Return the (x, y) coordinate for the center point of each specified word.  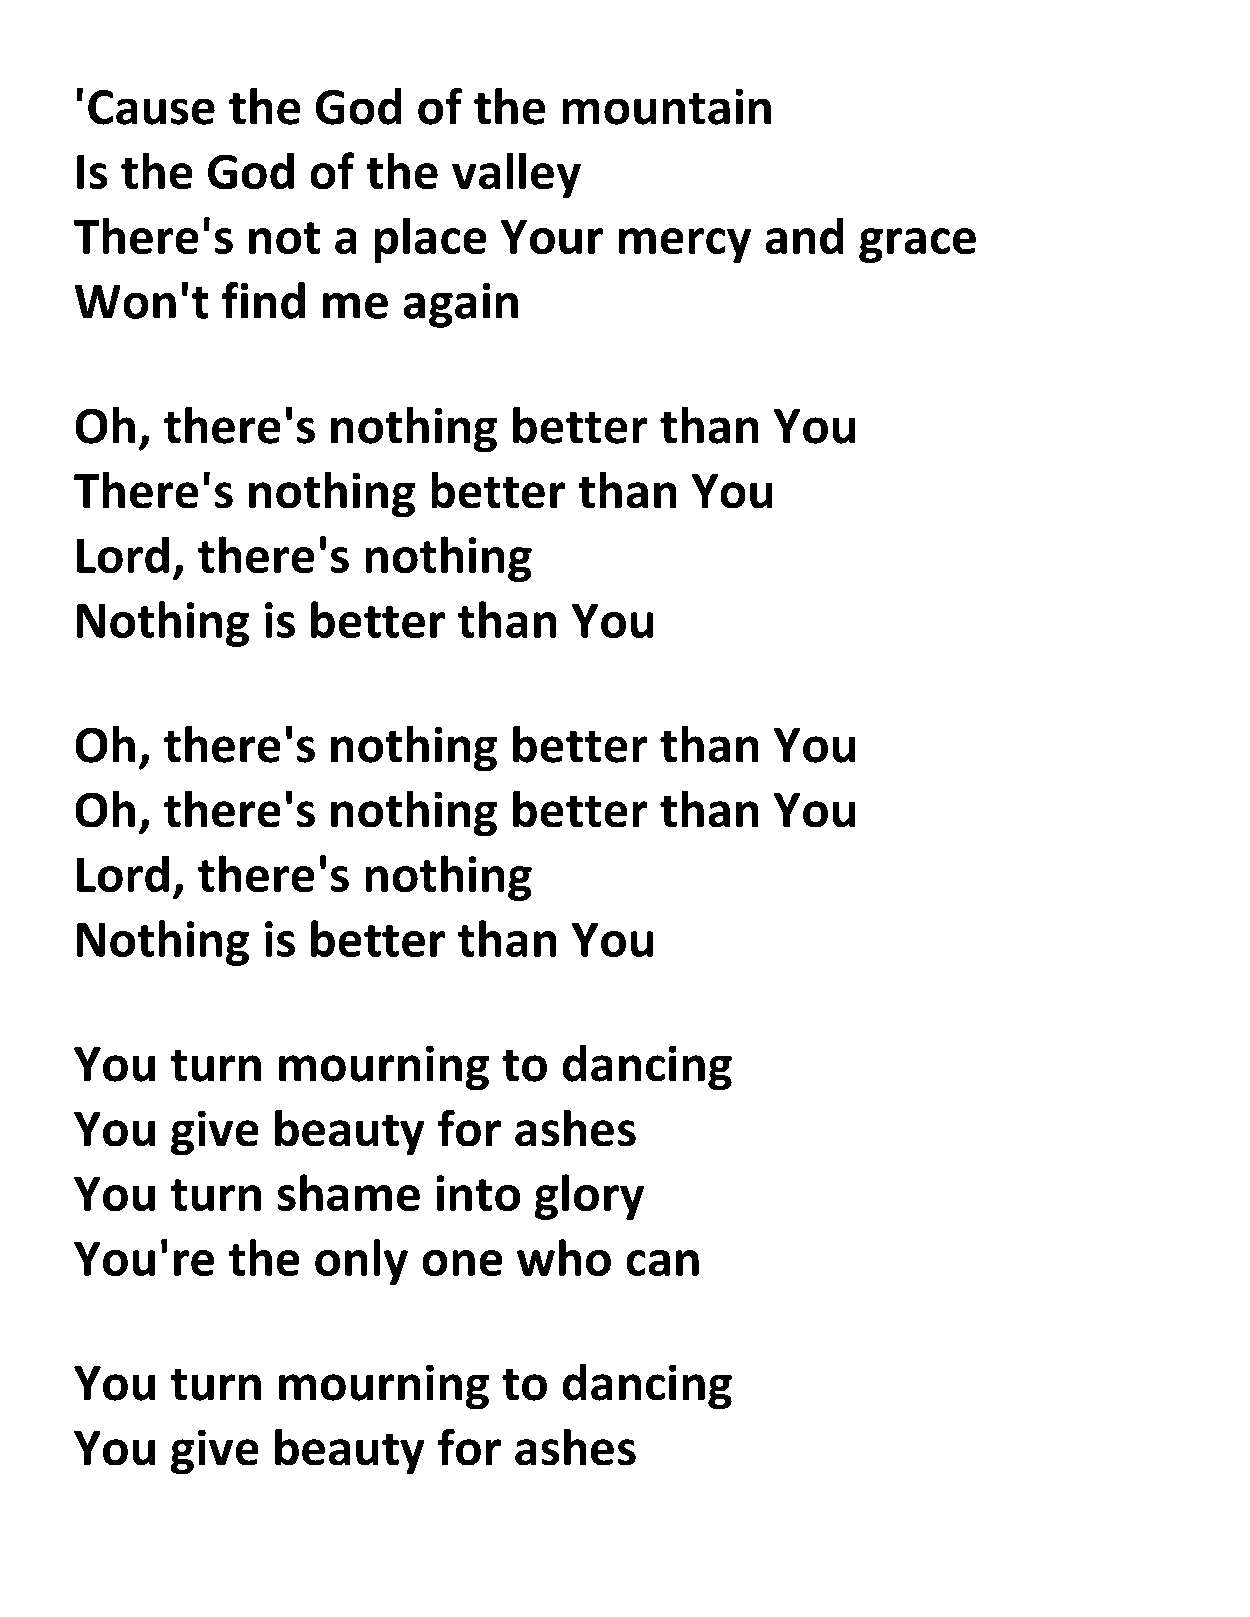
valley (516, 175)
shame (349, 1192)
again (461, 305)
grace (917, 245)
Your (552, 237)
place (430, 240)
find (263, 300)
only (361, 1262)
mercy (685, 245)
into (478, 1193)
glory (589, 1197)
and (804, 236)
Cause (151, 107)
